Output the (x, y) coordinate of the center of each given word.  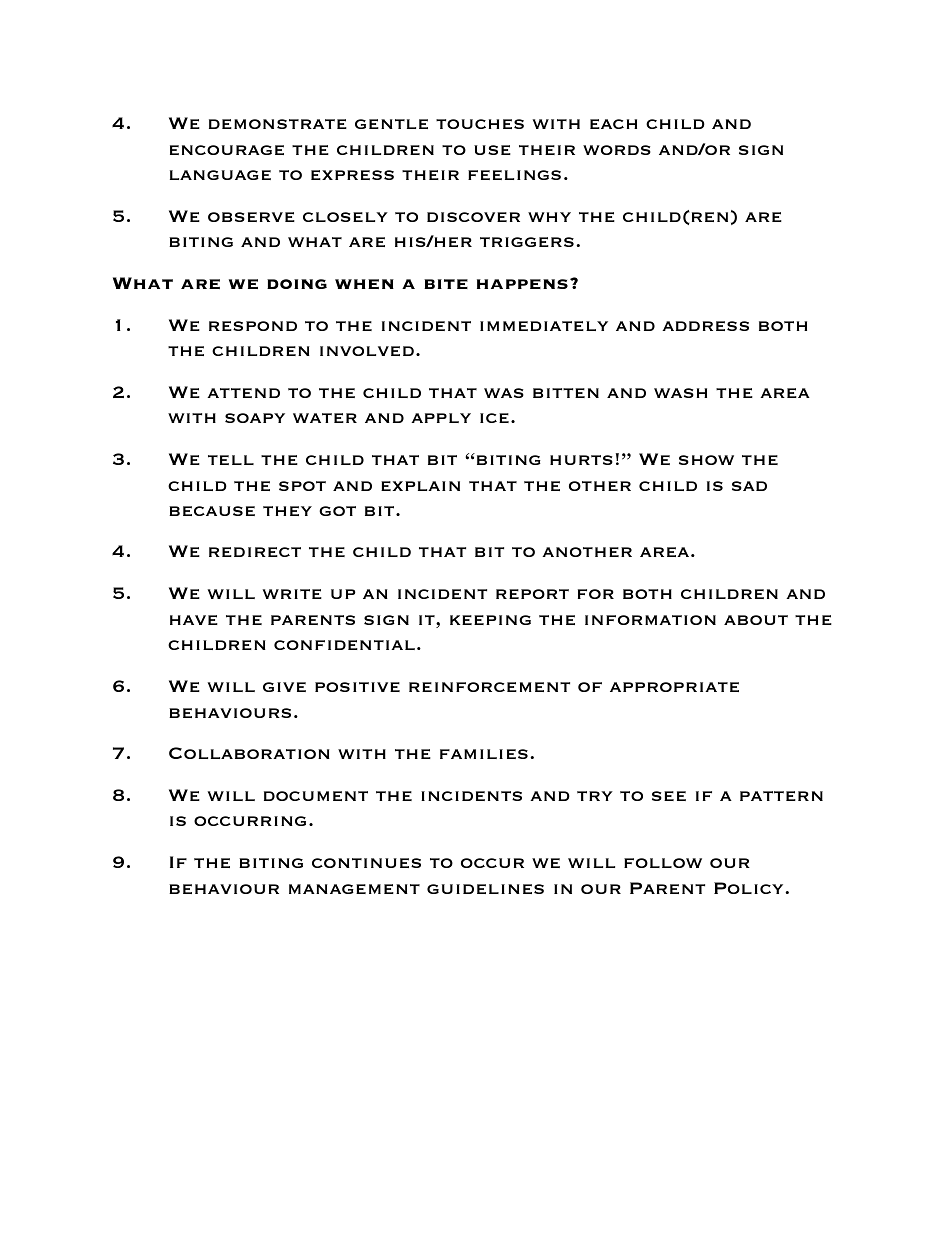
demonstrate (278, 124)
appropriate (674, 687)
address (705, 326)
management (354, 889)
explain (420, 486)
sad (749, 486)
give (284, 687)
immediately (544, 326)
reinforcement (489, 687)
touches (480, 124)
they (287, 511)
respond (253, 326)
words (617, 150)
